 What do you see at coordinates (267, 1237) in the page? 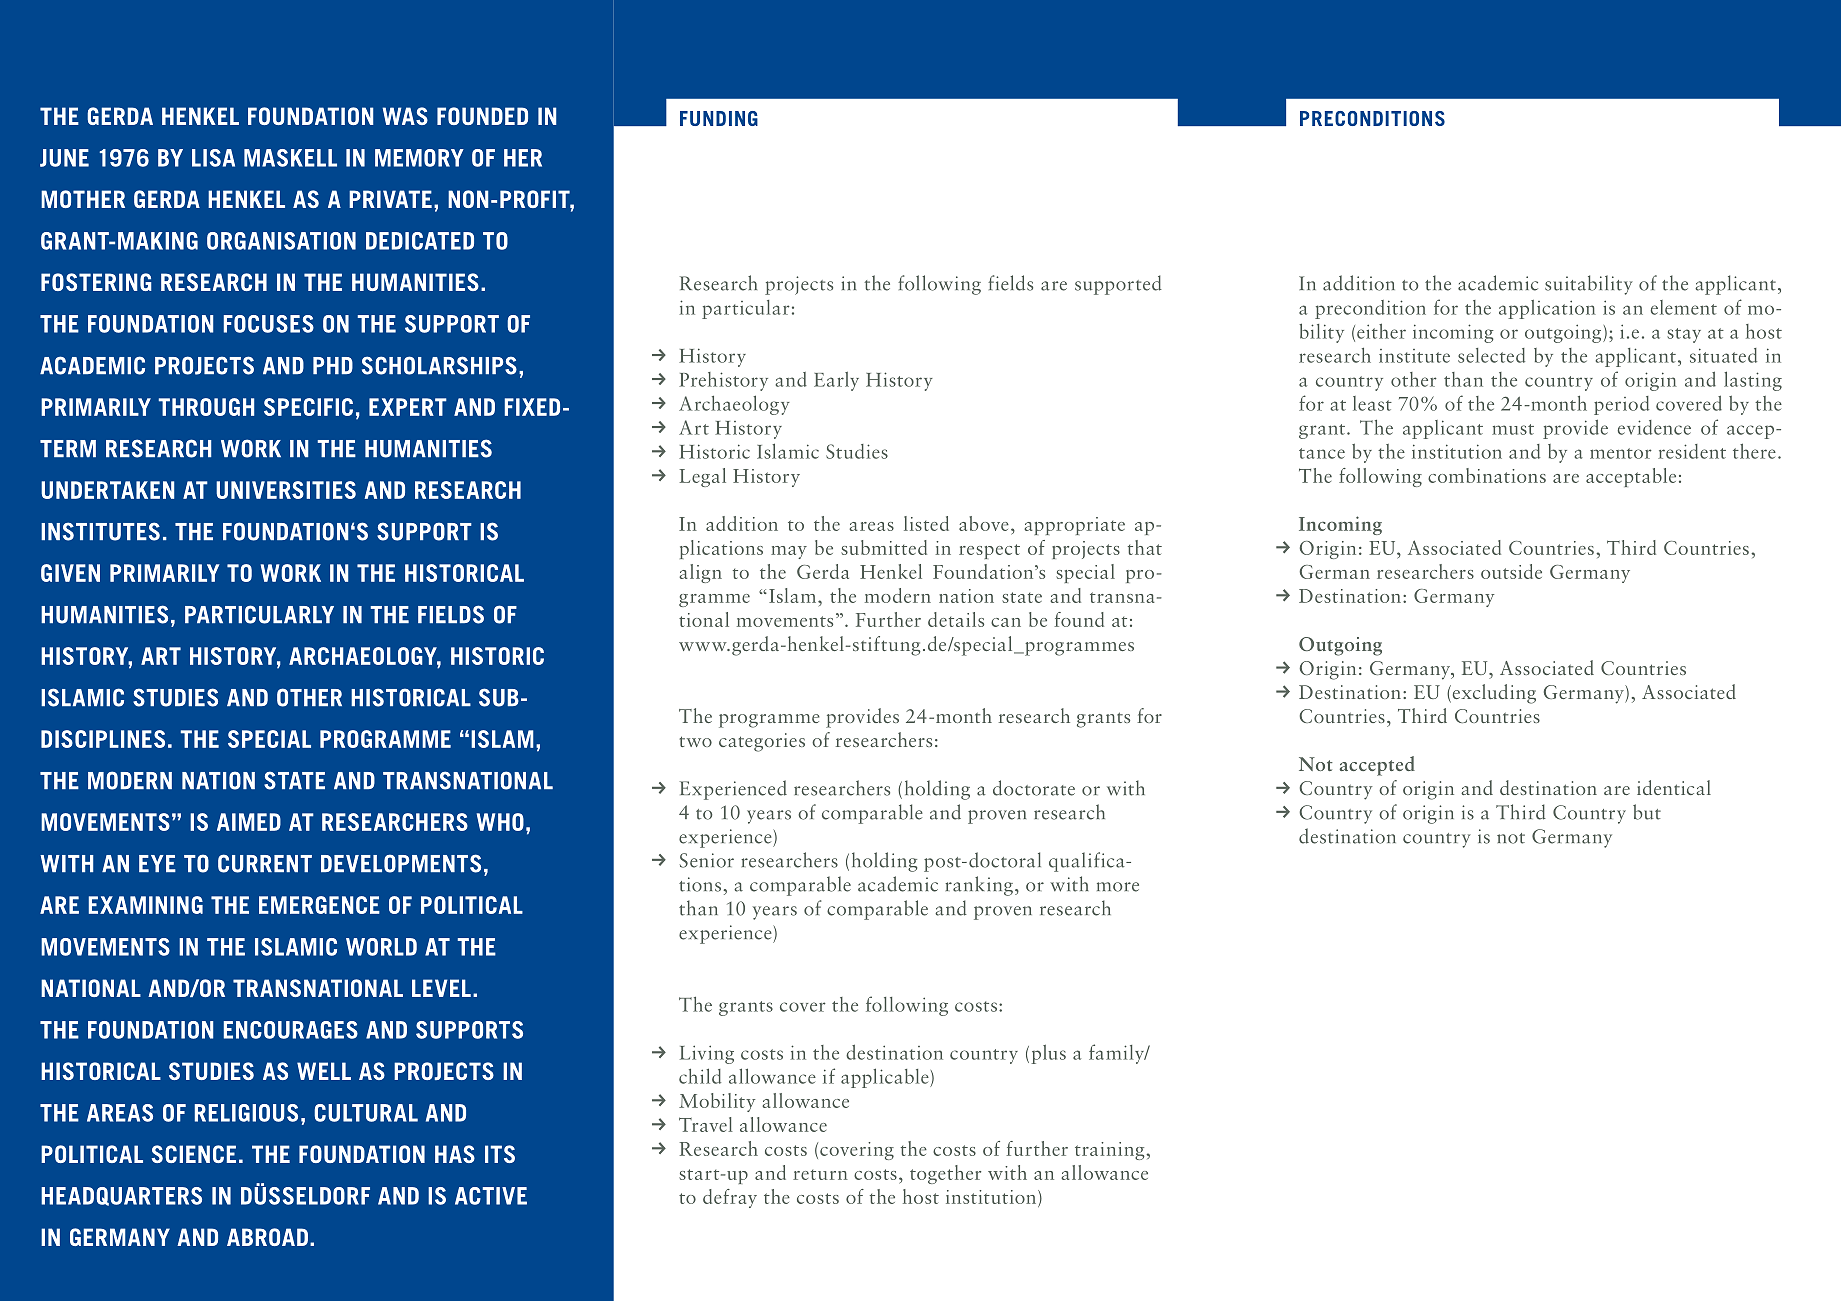
I see `ABROAD` at bounding box center [267, 1237].
